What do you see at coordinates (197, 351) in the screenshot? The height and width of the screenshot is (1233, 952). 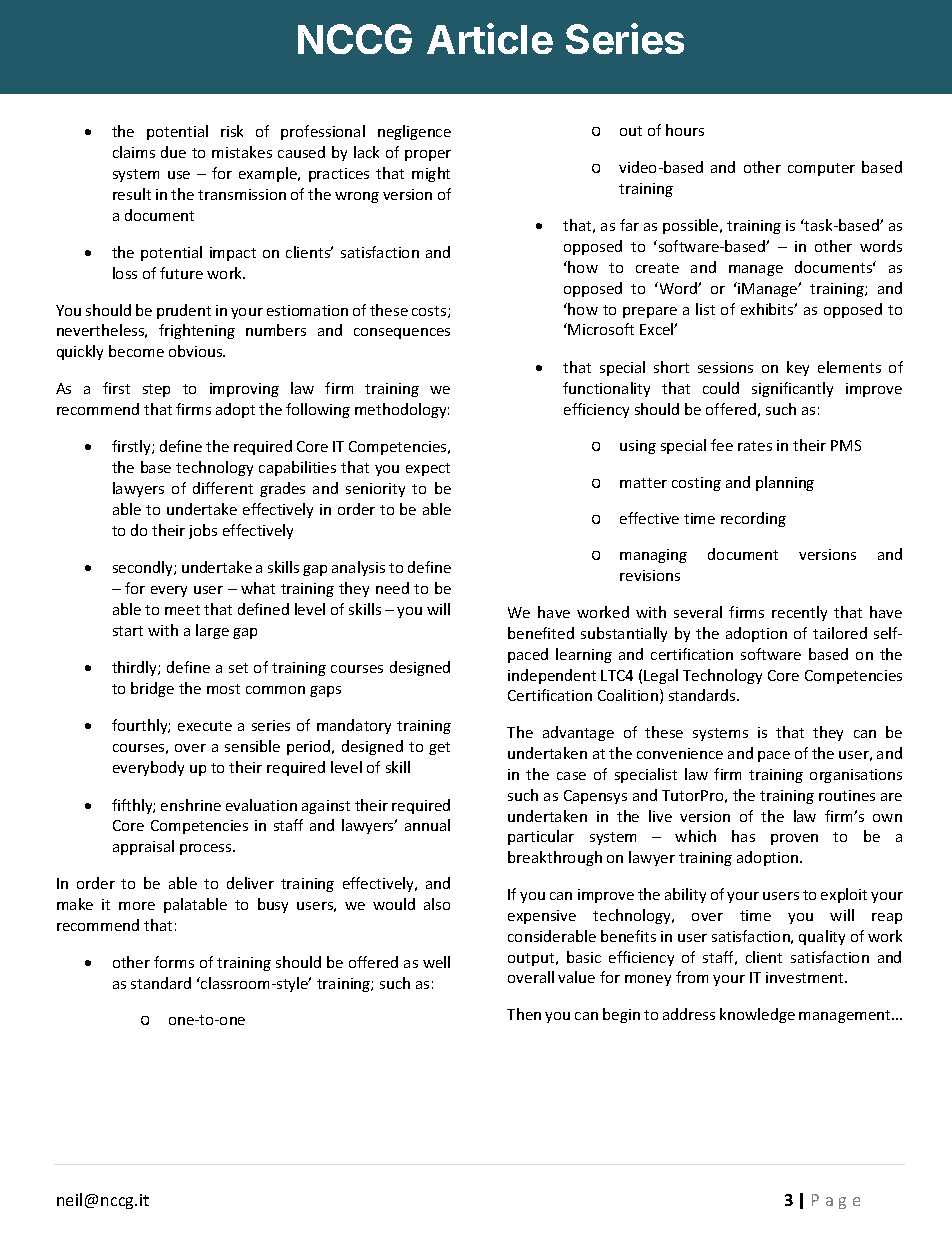 I see `obvious` at bounding box center [197, 351].
